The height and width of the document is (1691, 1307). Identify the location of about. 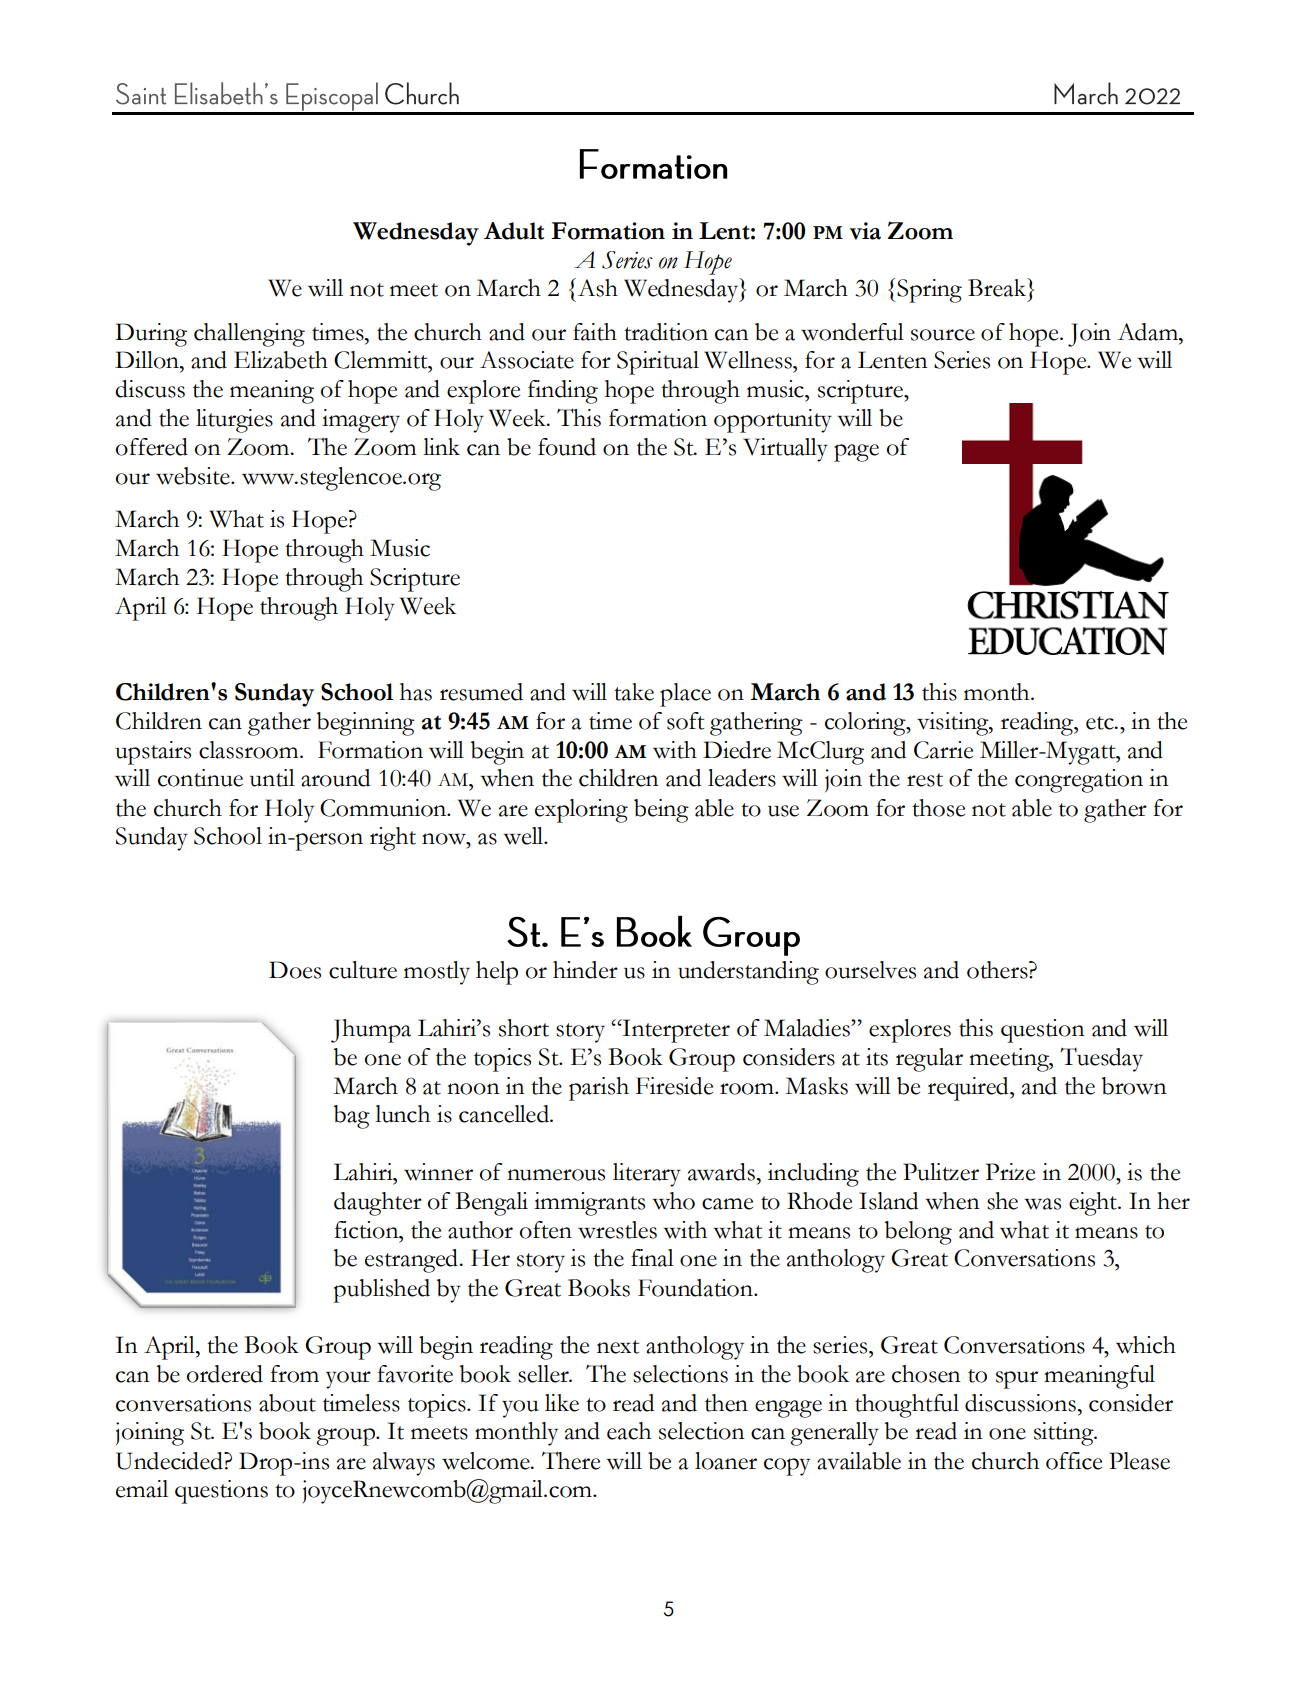
(287, 1403).
